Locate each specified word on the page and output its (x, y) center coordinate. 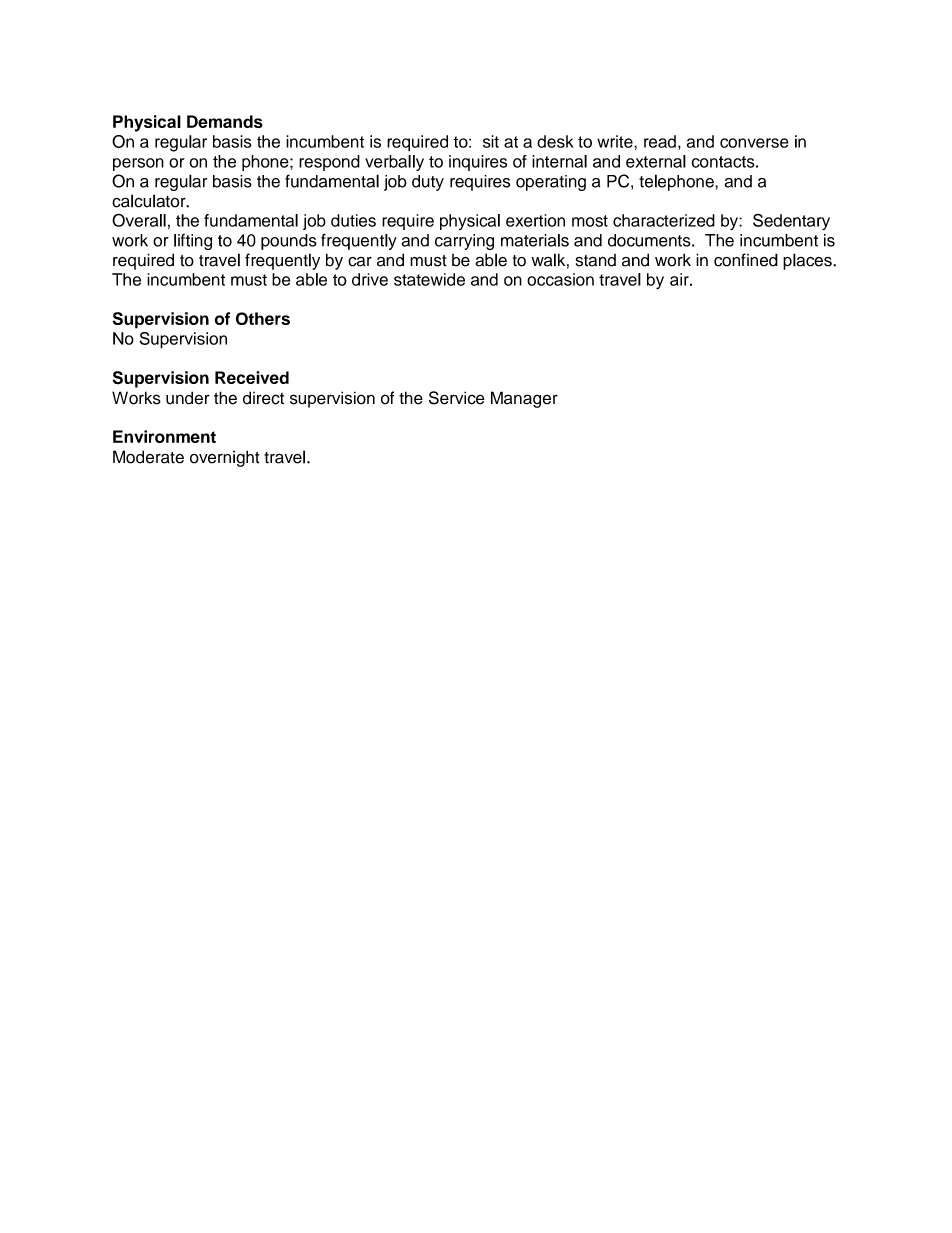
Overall (139, 220)
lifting (193, 242)
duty (428, 183)
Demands (225, 121)
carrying (464, 242)
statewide (429, 279)
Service (457, 398)
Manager (524, 399)
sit (491, 141)
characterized (664, 220)
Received (252, 377)
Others (263, 318)
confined (746, 260)
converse (754, 143)
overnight (225, 458)
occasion (560, 279)
